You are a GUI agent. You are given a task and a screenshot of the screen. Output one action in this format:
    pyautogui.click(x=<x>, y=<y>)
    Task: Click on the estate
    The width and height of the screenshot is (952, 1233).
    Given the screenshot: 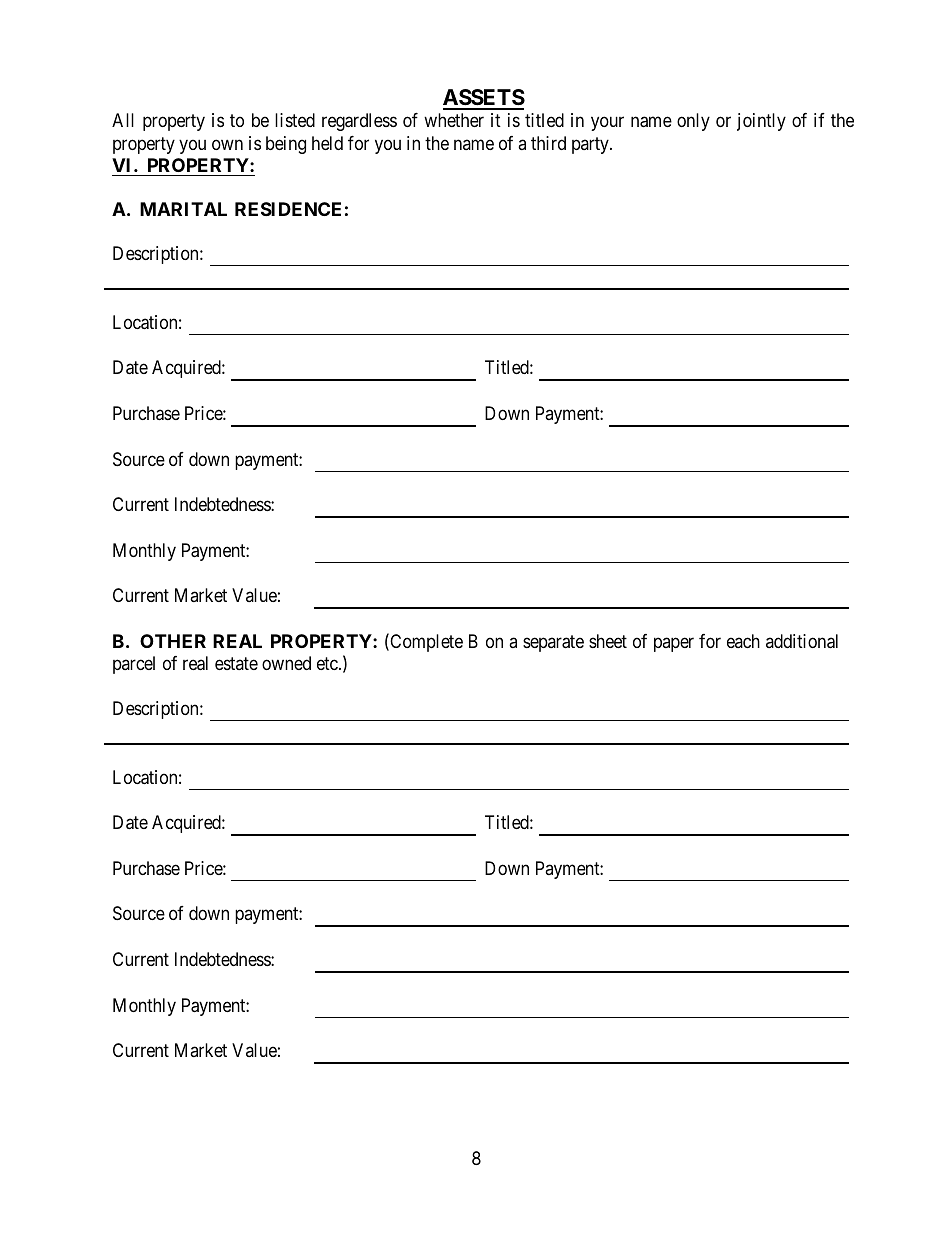 What is the action you would take?
    pyautogui.click(x=236, y=664)
